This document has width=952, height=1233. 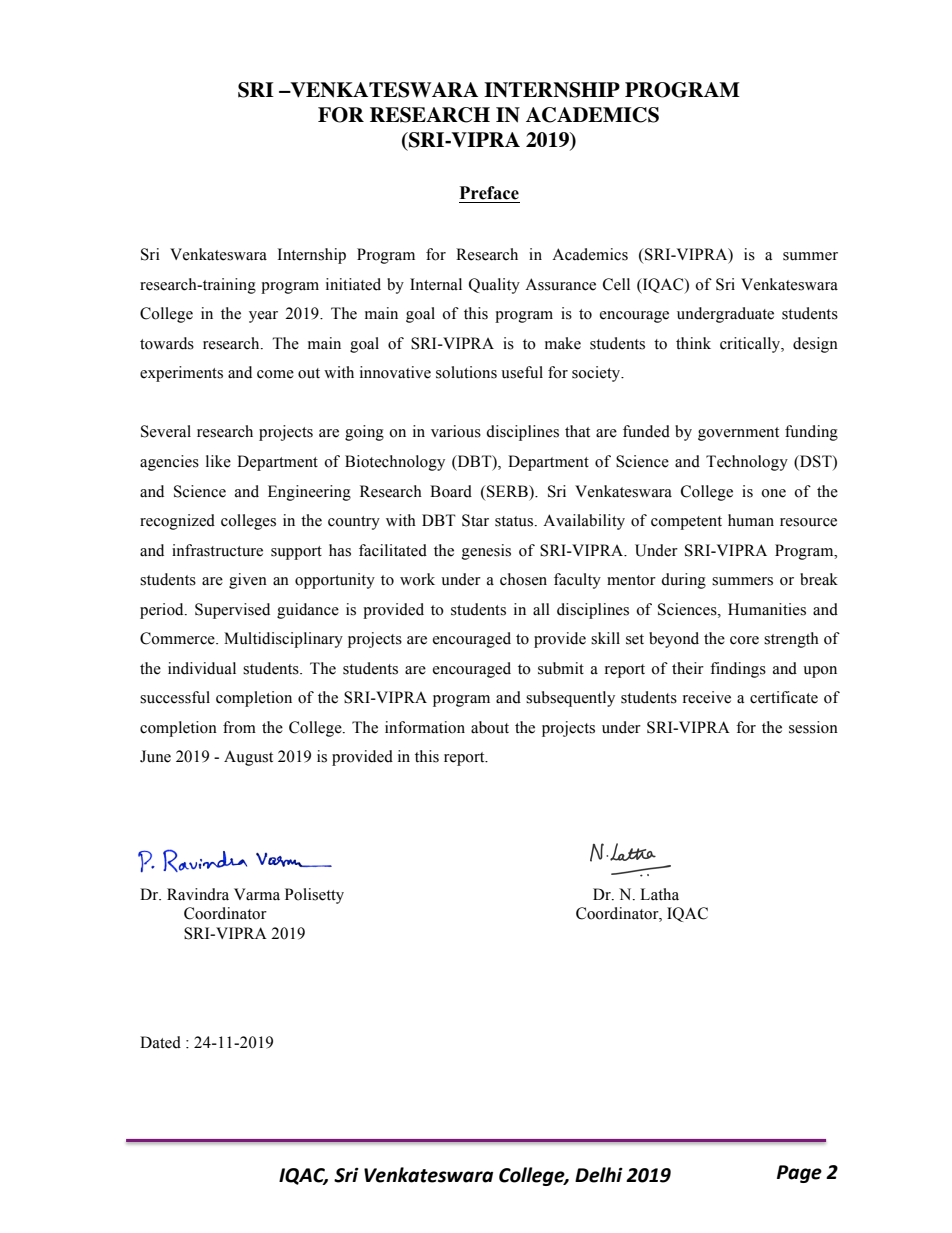 I want to click on information, so click(x=425, y=727).
